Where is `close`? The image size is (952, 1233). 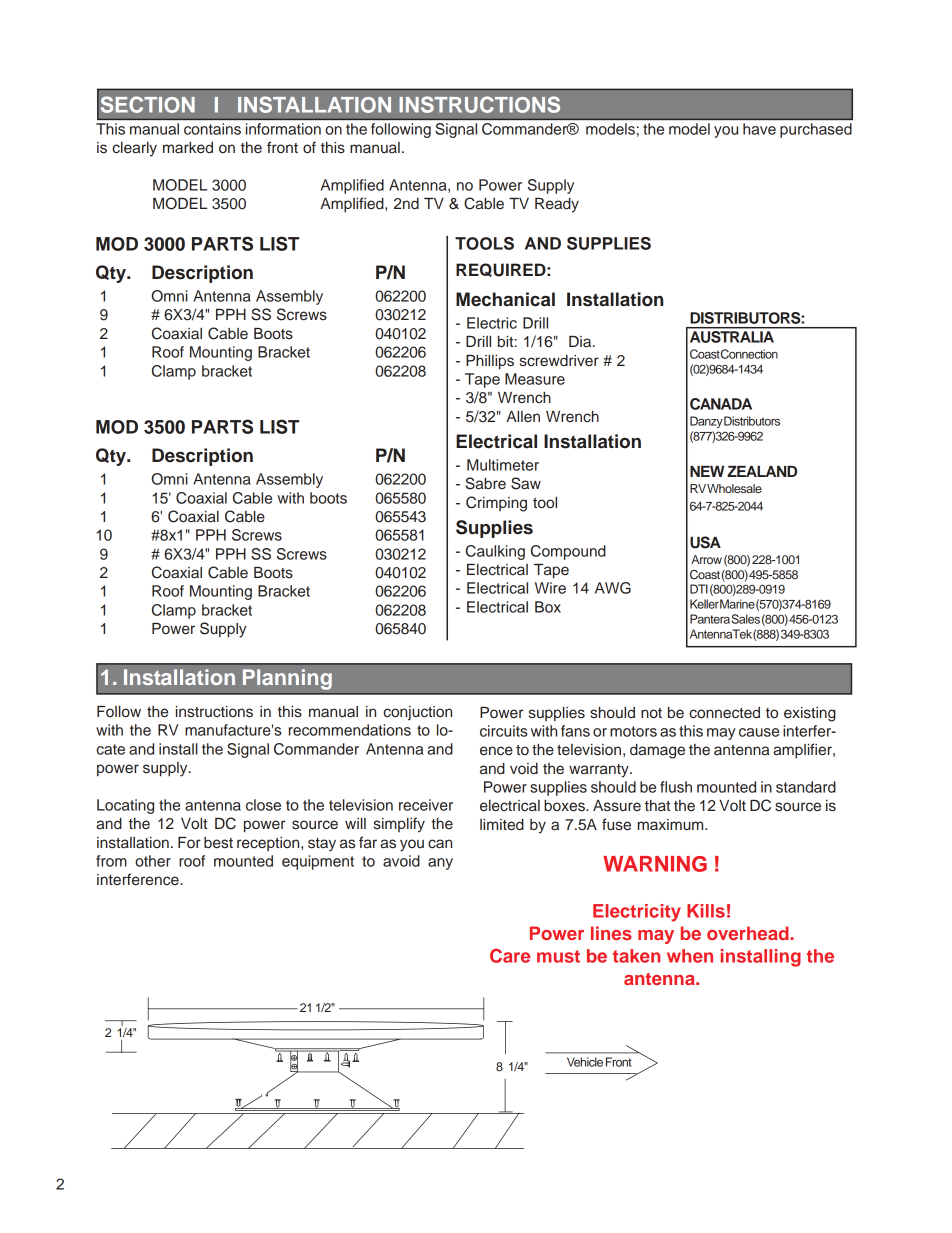
close is located at coordinates (263, 805).
